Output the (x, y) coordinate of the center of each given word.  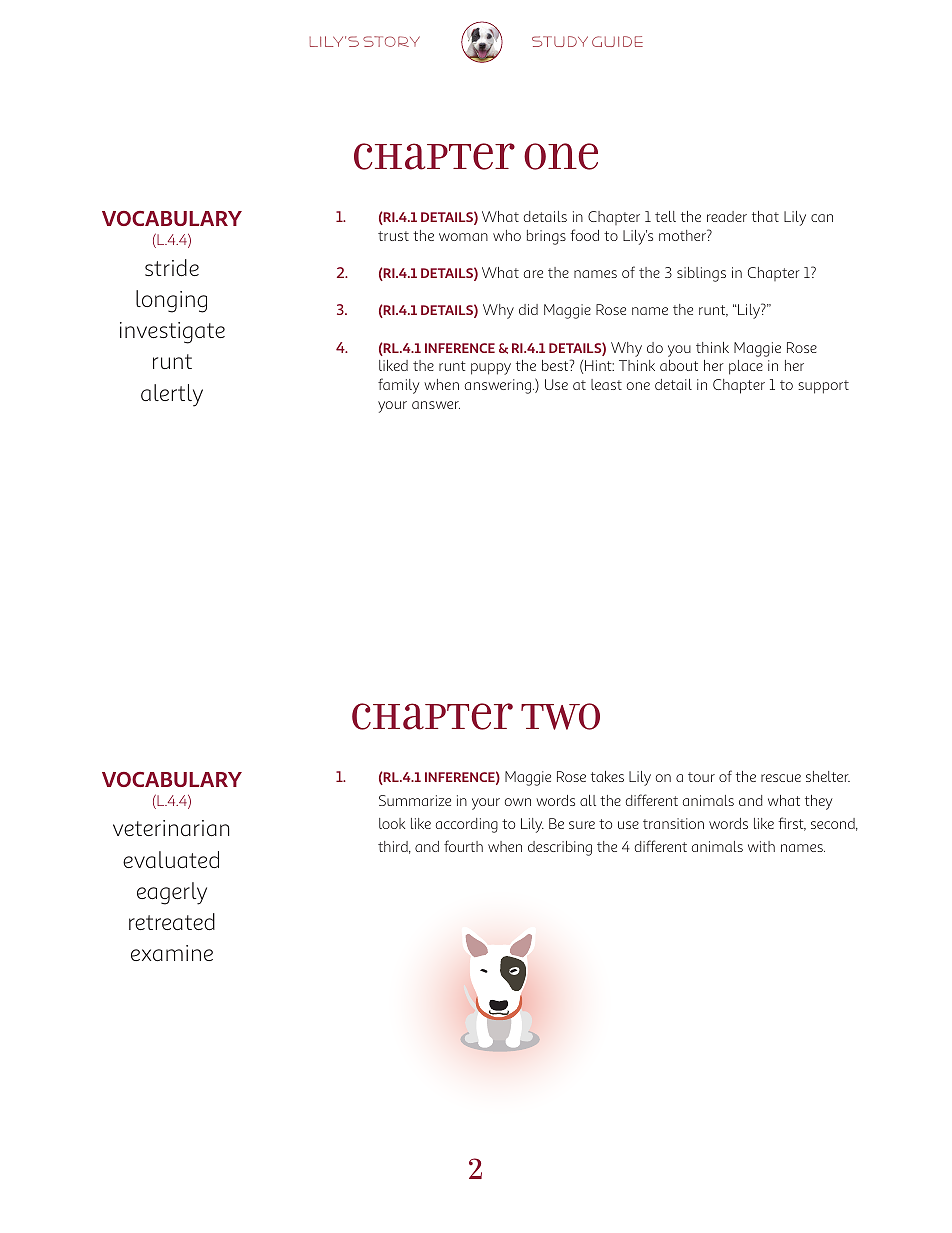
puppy (491, 369)
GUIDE (617, 41)
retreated (172, 921)
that (765, 216)
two (560, 716)
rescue (781, 778)
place (746, 367)
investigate (172, 333)
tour (701, 777)
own (518, 802)
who (507, 235)
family (399, 386)
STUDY (560, 41)
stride (172, 267)
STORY (391, 41)
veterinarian (171, 828)
